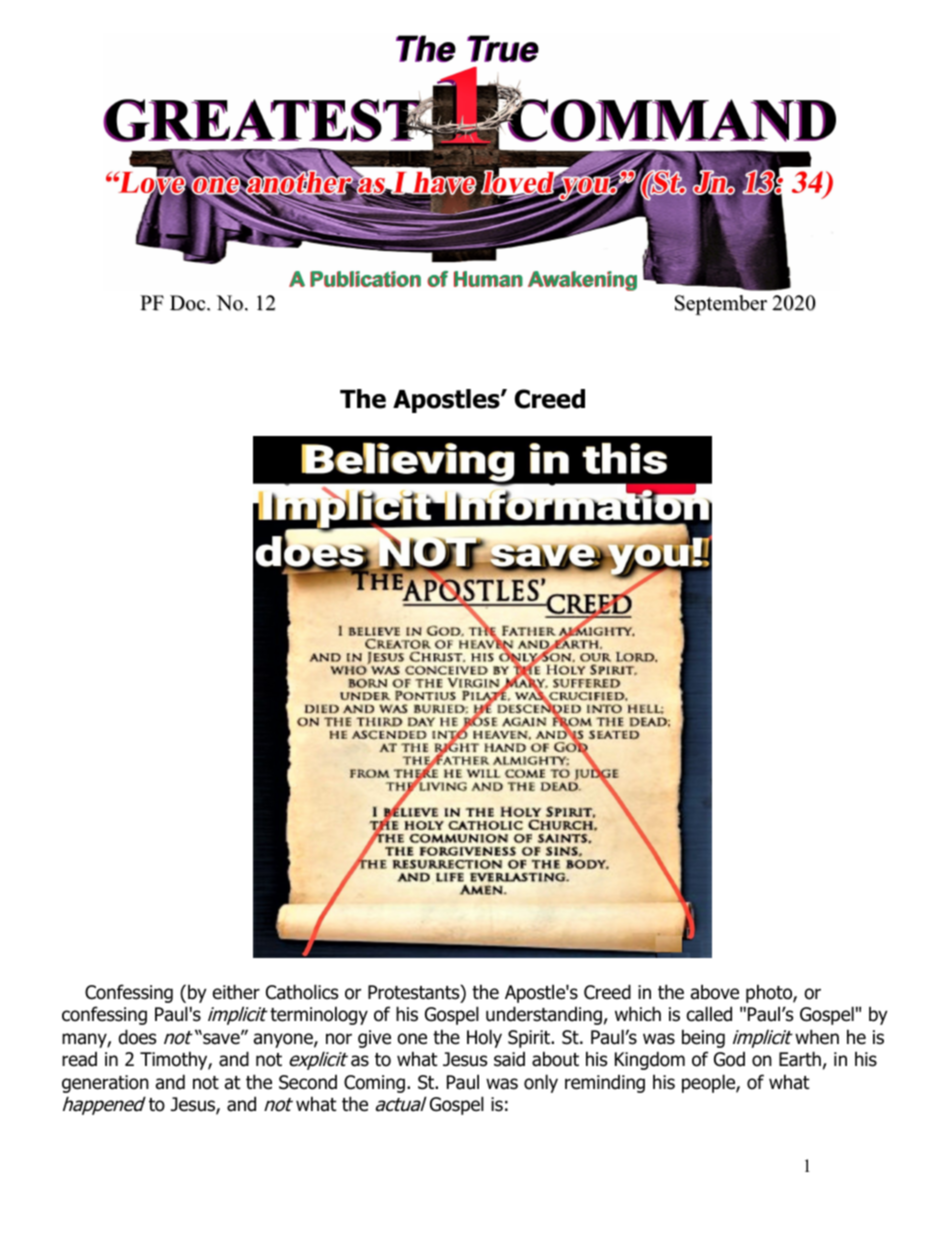 The image size is (952, 1233). What do you see at coordinates (715, 992) in the screenshot?
I see `above` at bounding box center [715, 992].
